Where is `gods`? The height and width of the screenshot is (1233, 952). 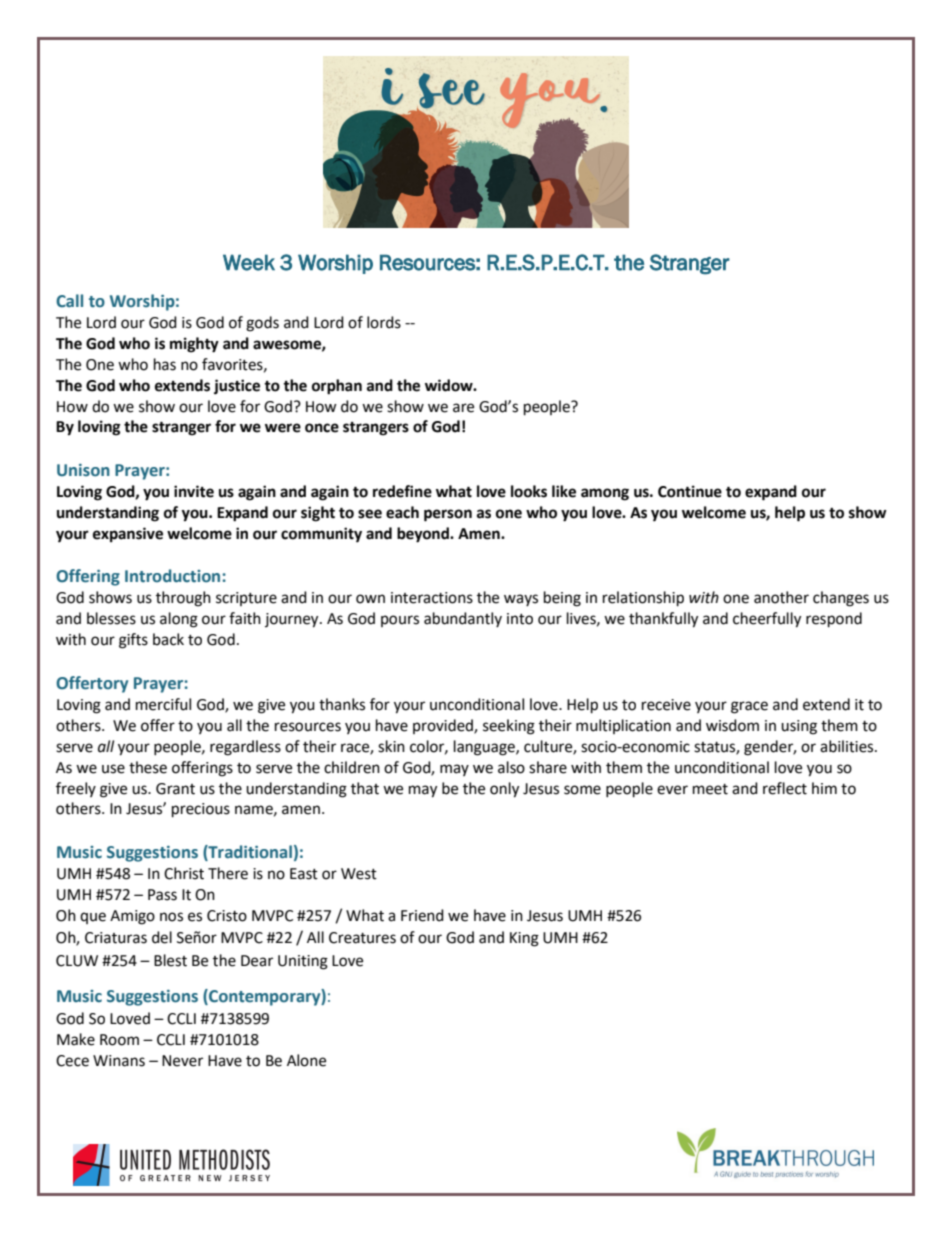
gods is located at coordinates (262, 324).
